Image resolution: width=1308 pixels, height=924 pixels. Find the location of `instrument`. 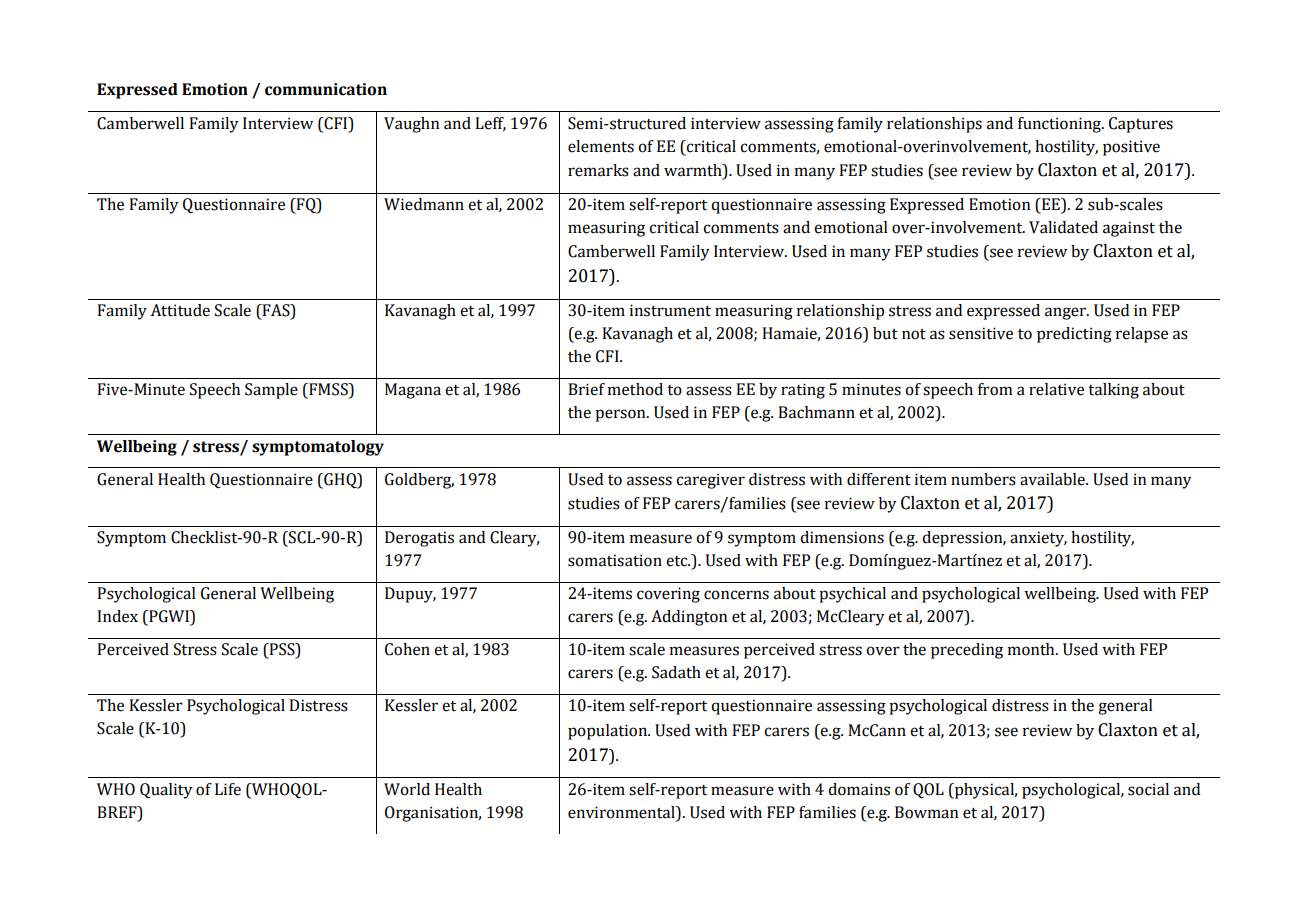

instrument is located at coordinates (670, 310).
